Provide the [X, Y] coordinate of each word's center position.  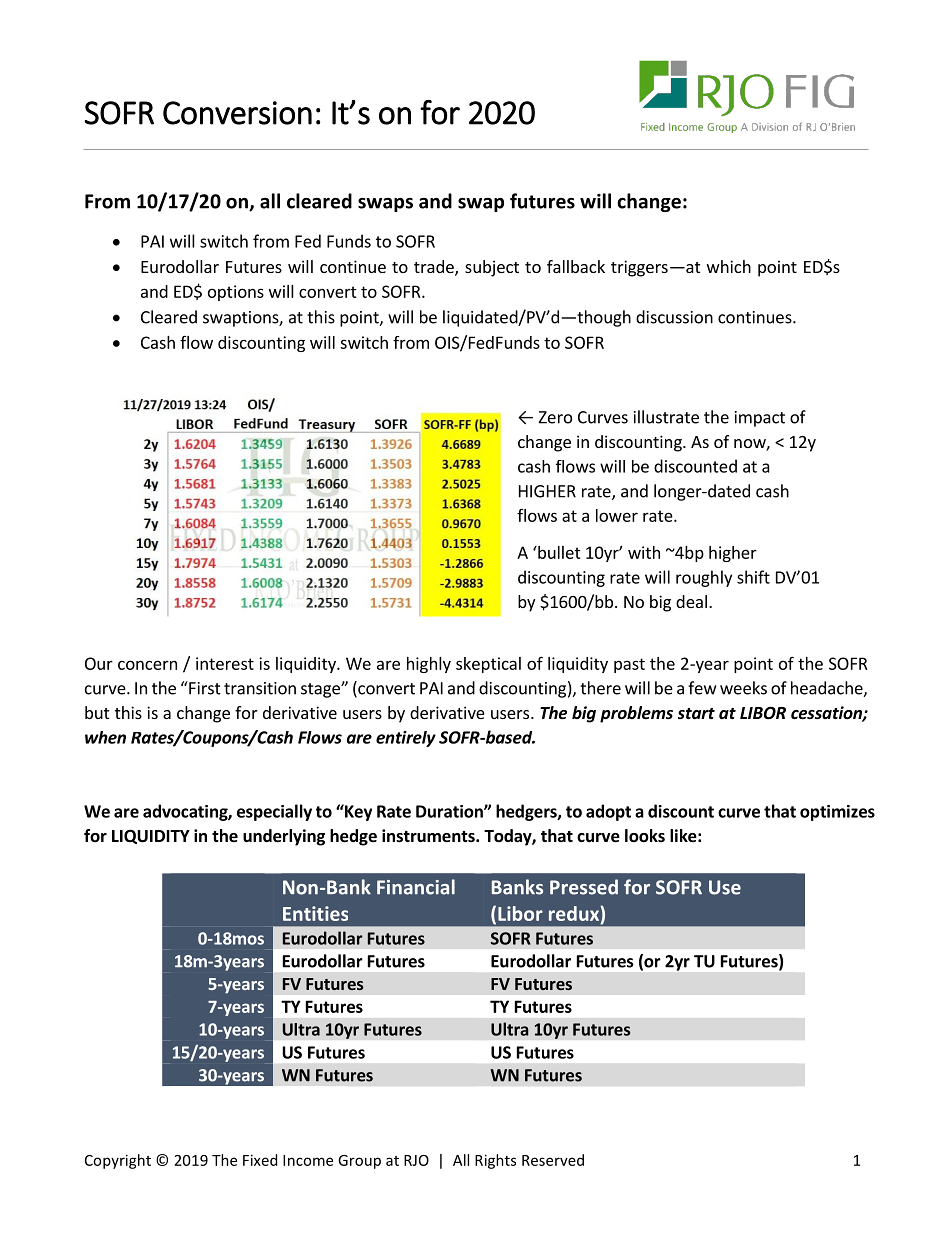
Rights [495, 1161]
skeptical [488, 665]
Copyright [118, 1161]
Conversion [237, 113]
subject [492, 268]
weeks [743, 688]
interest [225, 663]
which [729, 266]
